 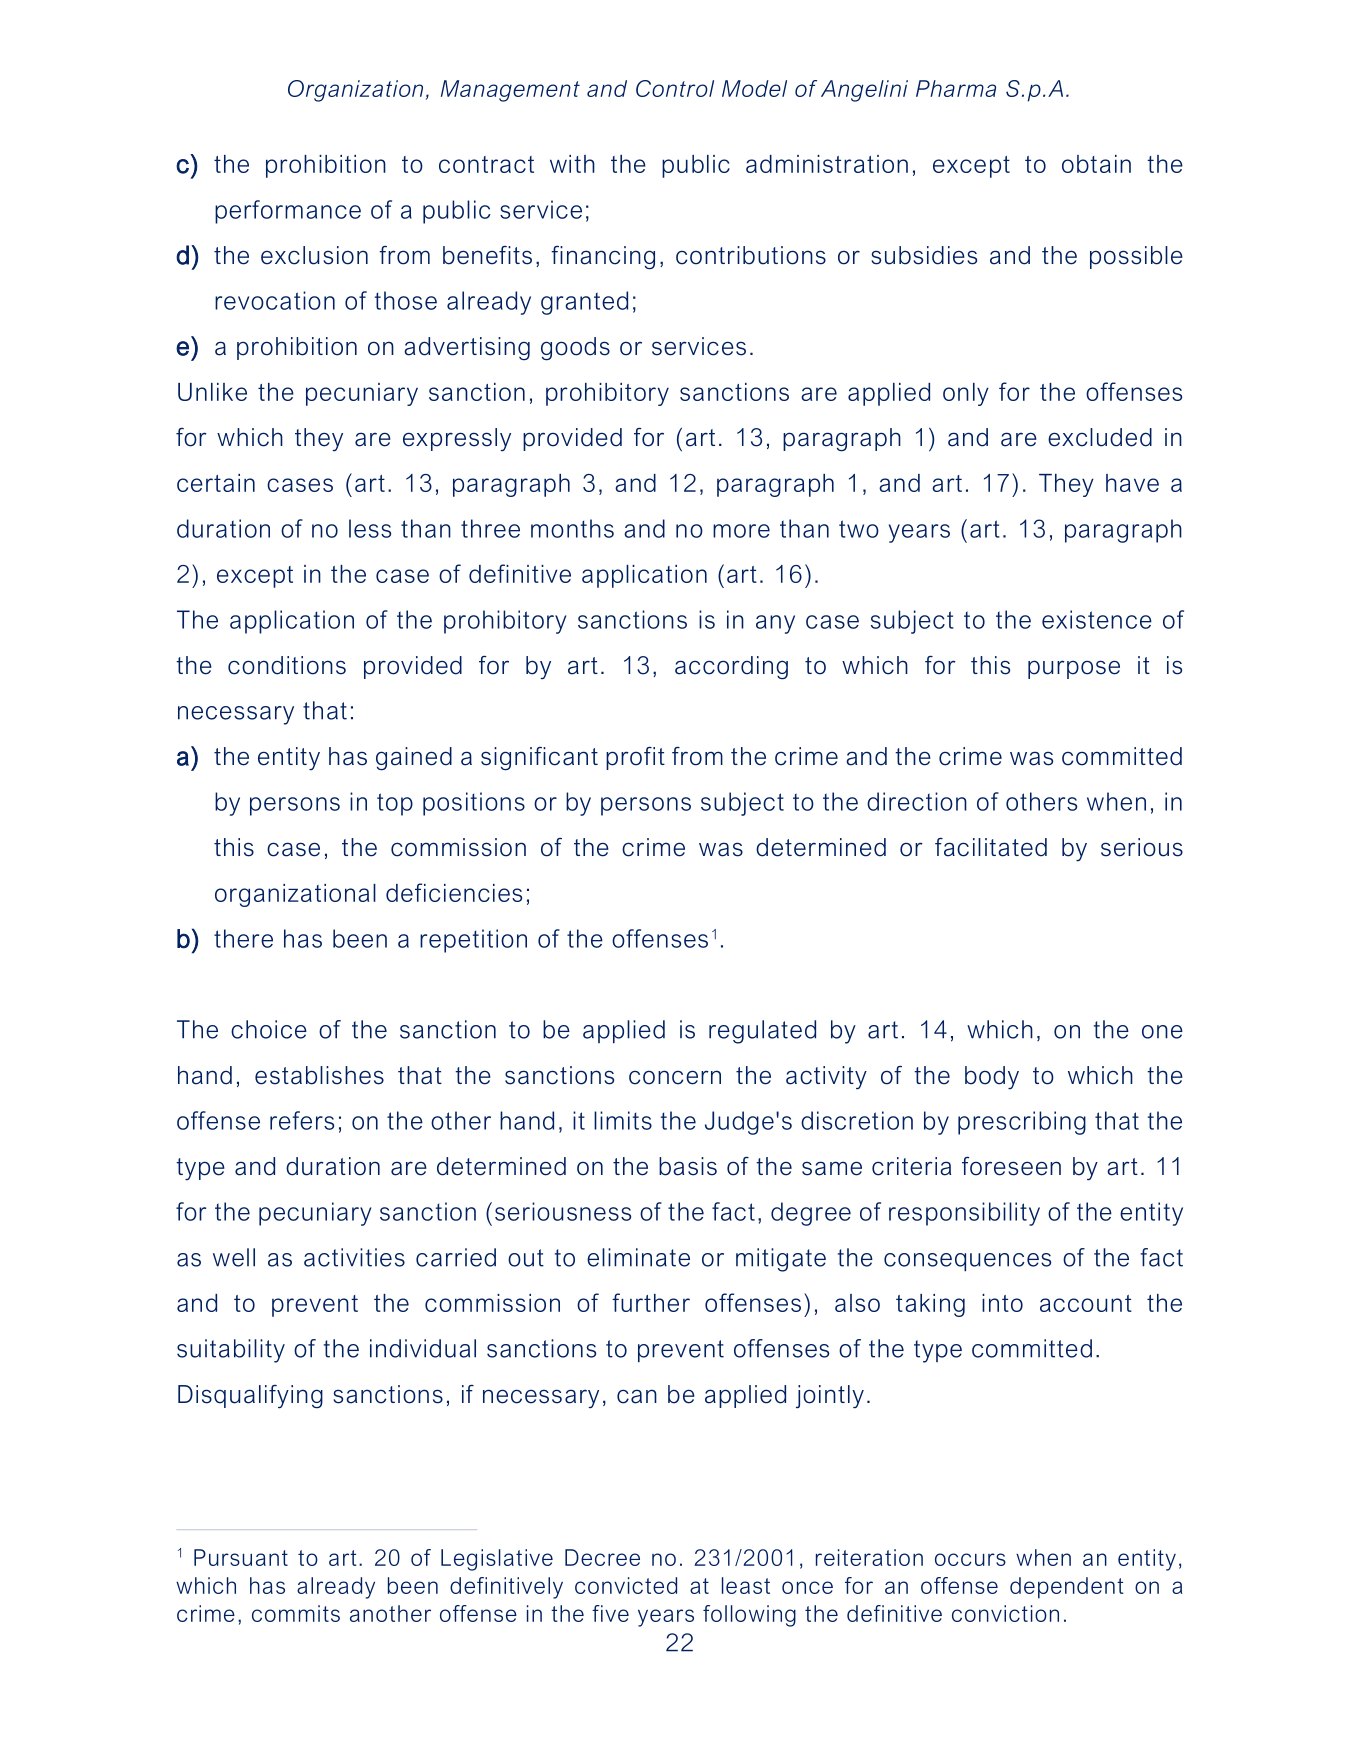 What do you see at coordinates (1011, 1166) in the page?
I see `foreseen` at bounding box center [1011, 1166].
